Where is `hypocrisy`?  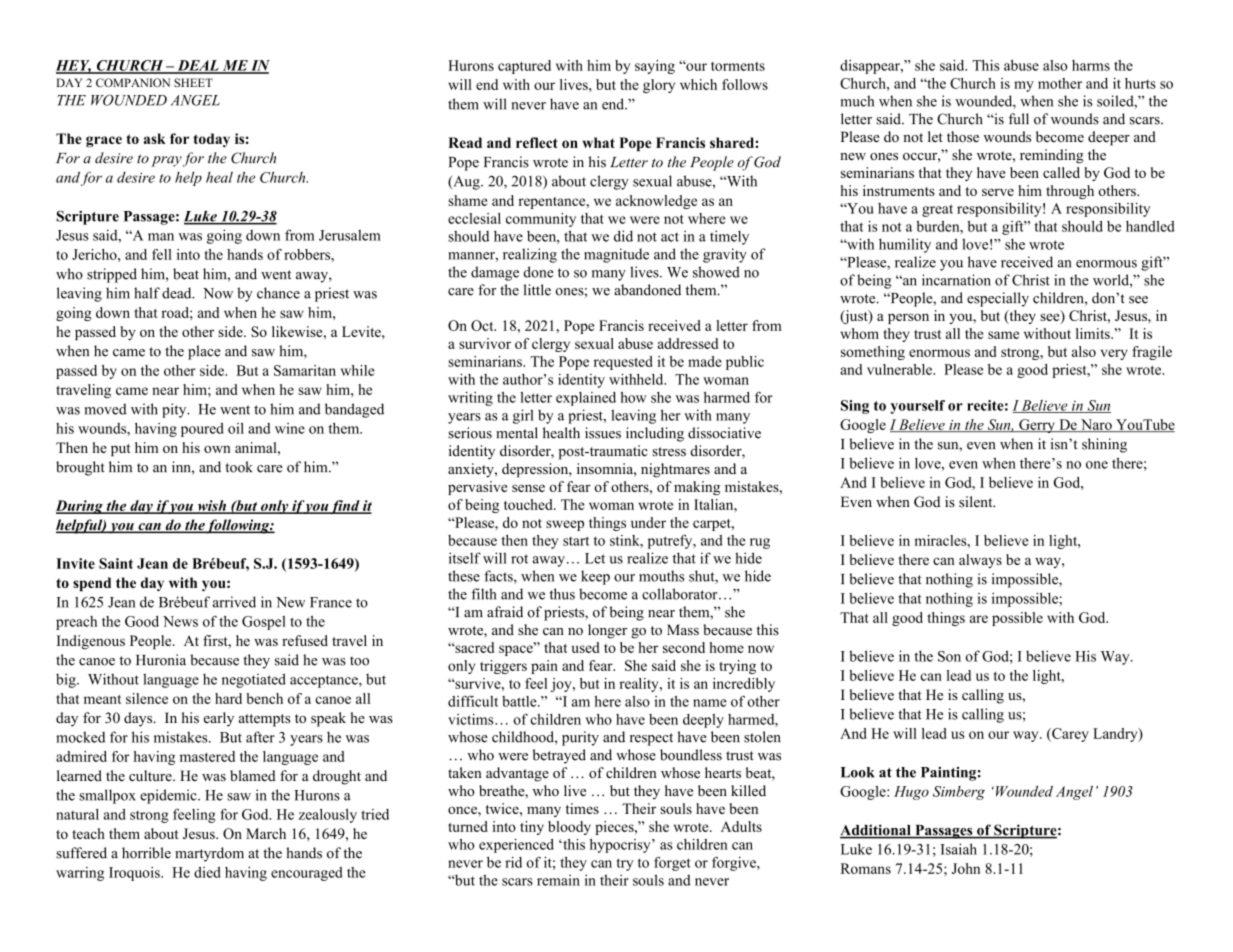 hypocrisy is located at coordinates (621, 846).
